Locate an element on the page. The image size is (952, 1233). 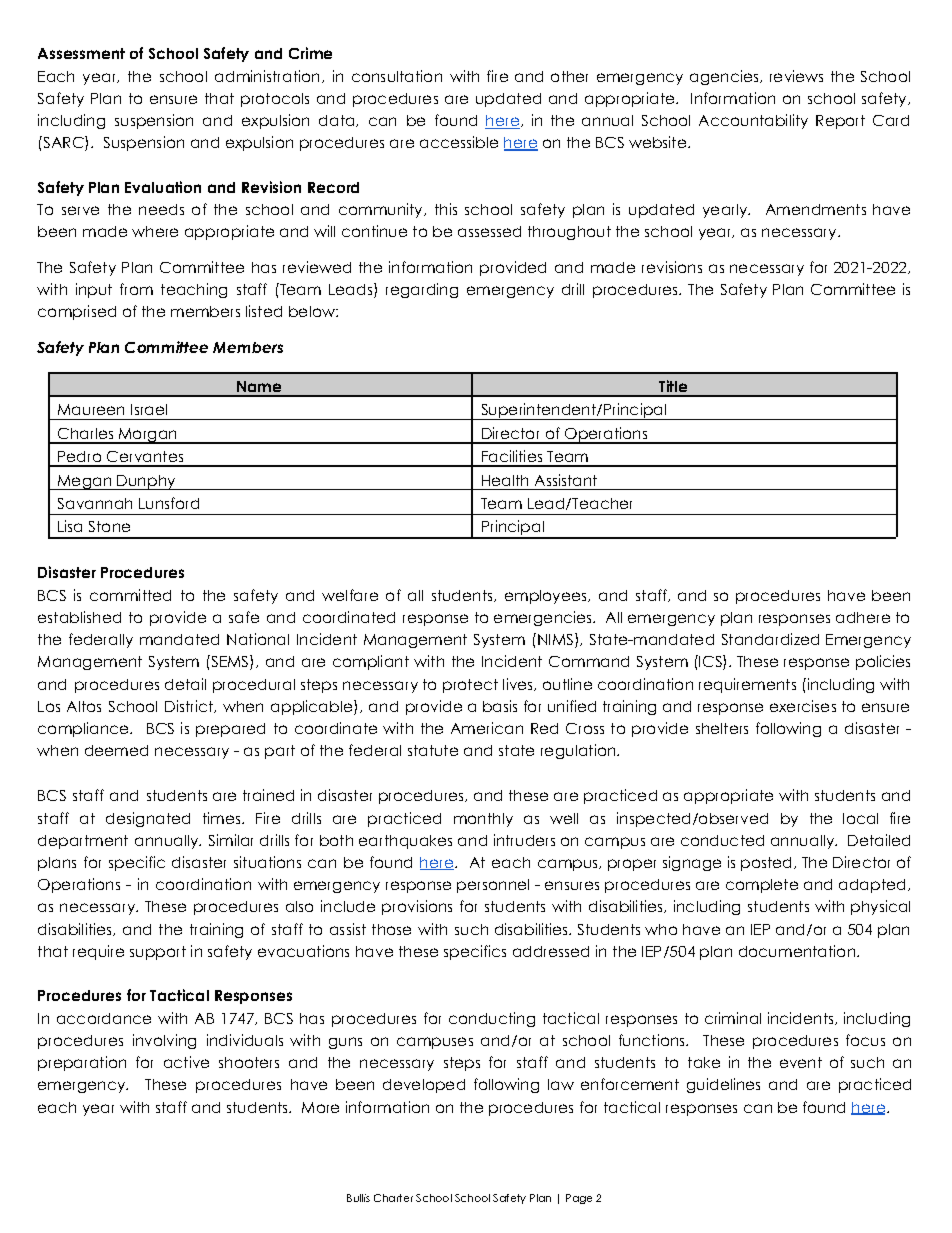
consultation is located at coordinates (397, 76).
